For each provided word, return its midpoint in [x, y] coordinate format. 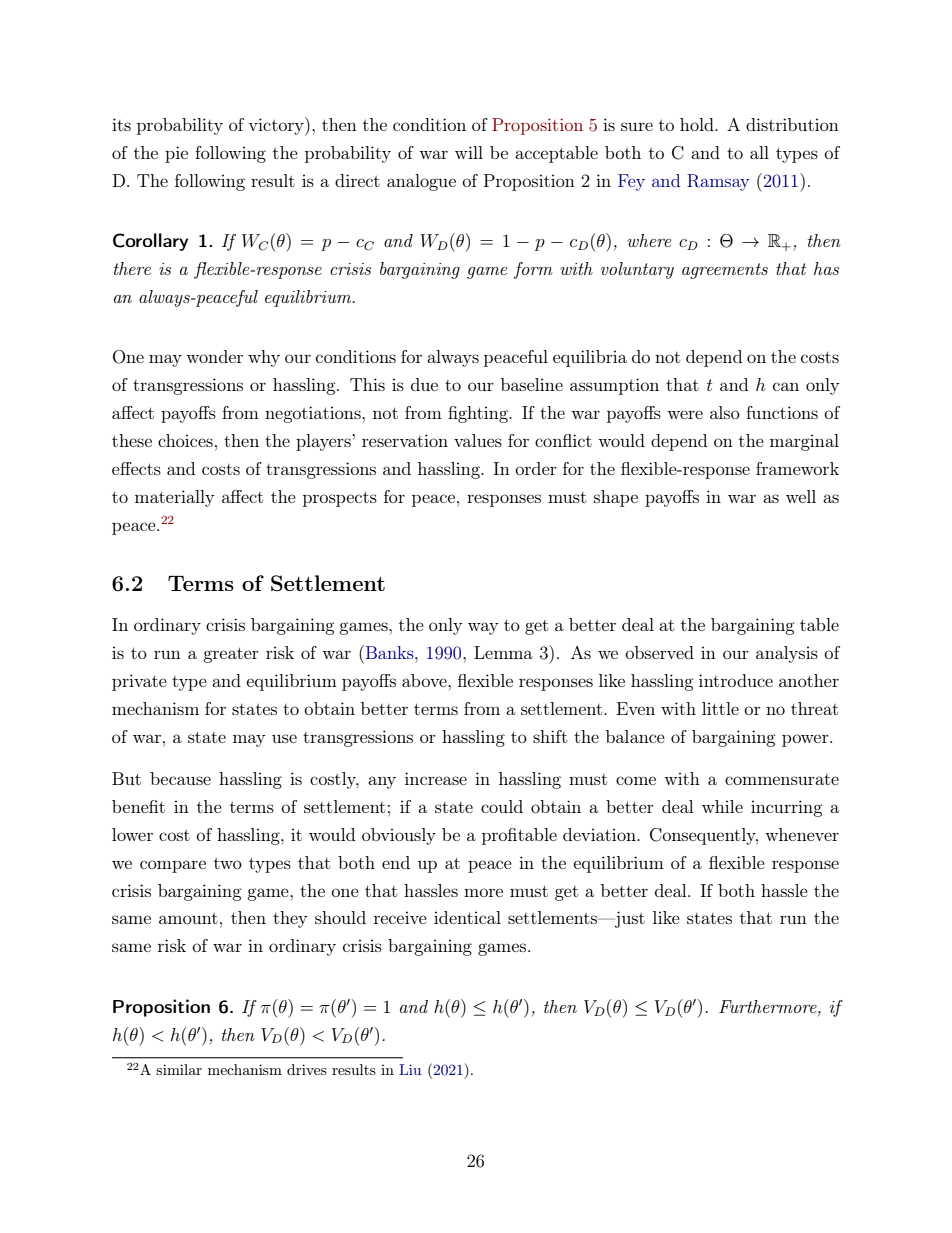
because [180, 778]
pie [176, 154]
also [725, 412]
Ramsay [718, 182]
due [424, 384]
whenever [802, 834]
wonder [214, 356]
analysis [787, 654]
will [469, 152]
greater [231, 655]
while [722, 806]
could [502, 806]
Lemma [503, 652]
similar [179, 1069]
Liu [410, 1069]
